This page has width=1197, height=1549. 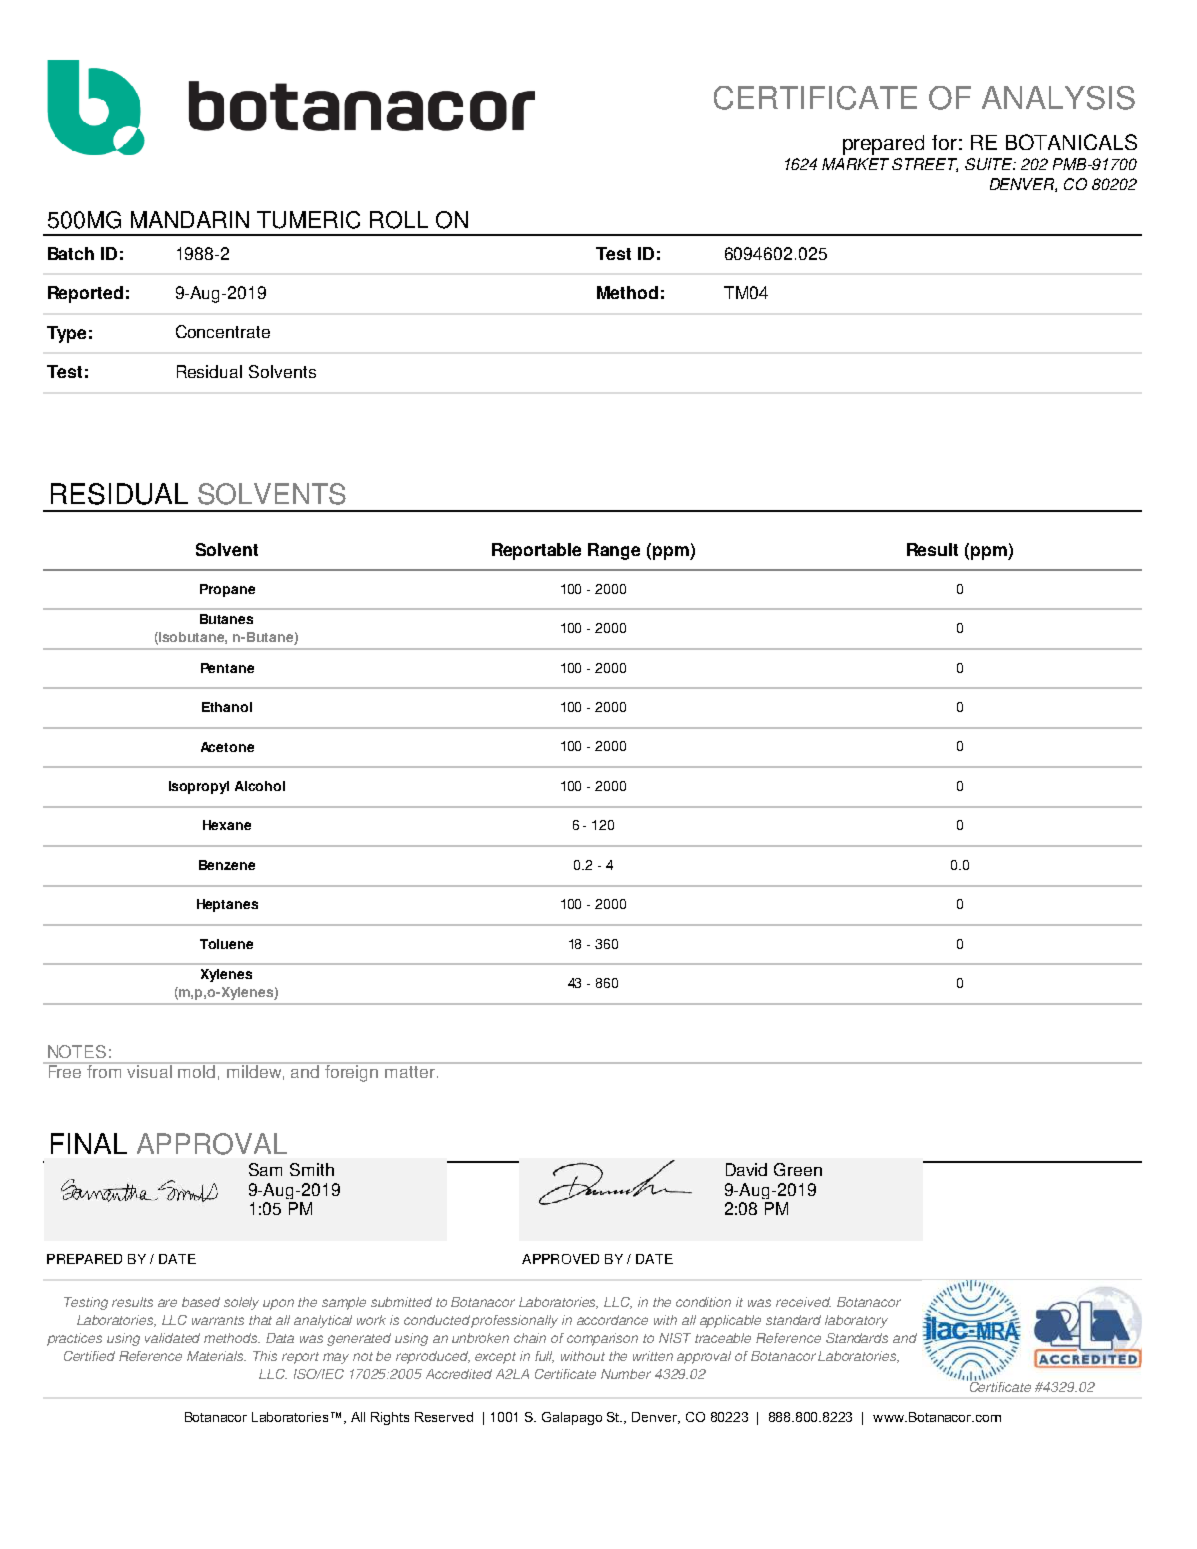 I want to click on laboratory, so click(x=856, y=1321).
